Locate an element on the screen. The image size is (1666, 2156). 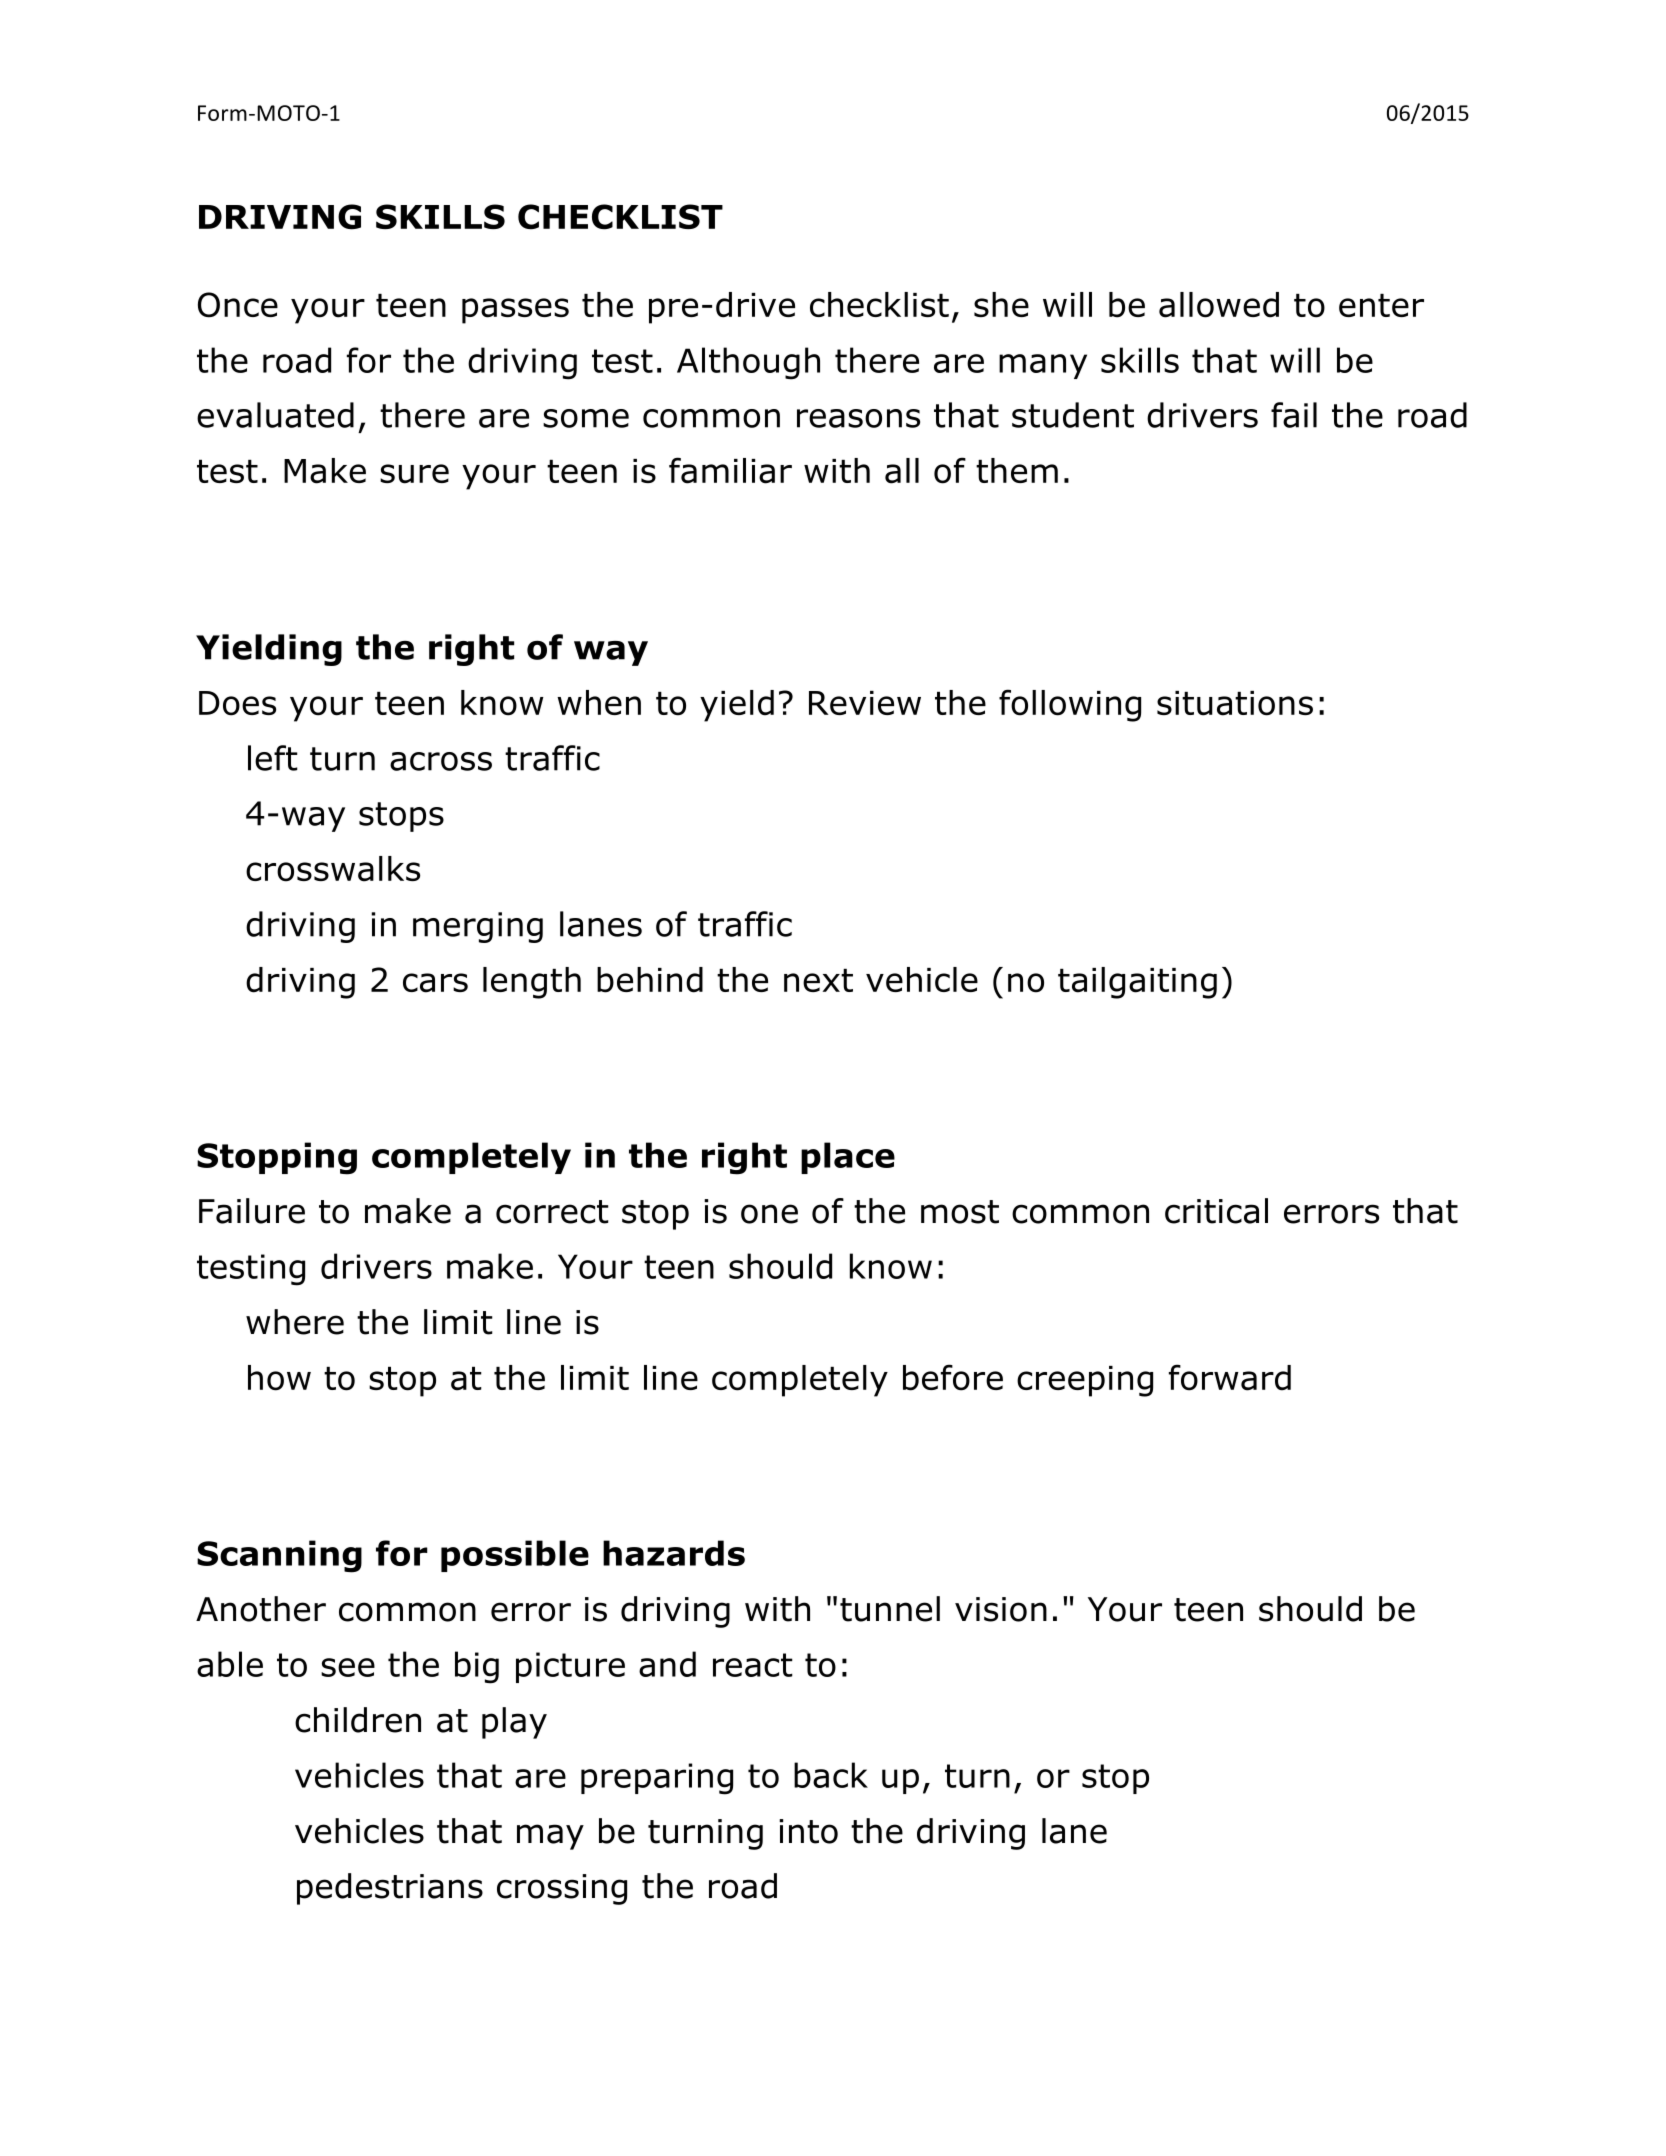
situations is located at coordinates (1235, 703).
